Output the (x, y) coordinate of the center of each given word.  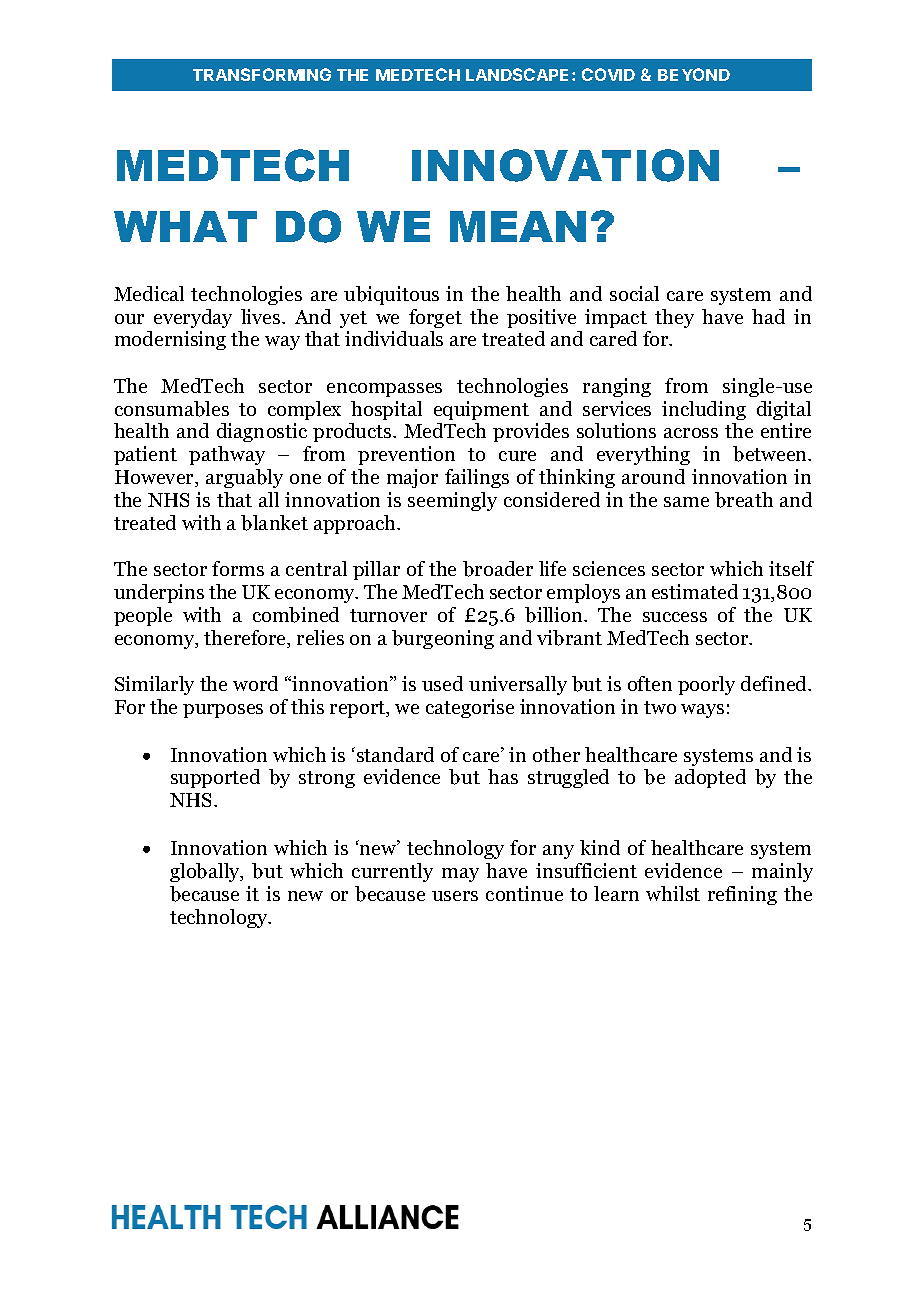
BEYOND (694, 74)
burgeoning (443, 639)
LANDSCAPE (519, 74)
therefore (246, 639)
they (674, 318)
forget (435, 318)
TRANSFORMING (262, 74)
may (460, 875)
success (675, 617)
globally (206, 872)
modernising (170, 340)
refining (742, 895)
